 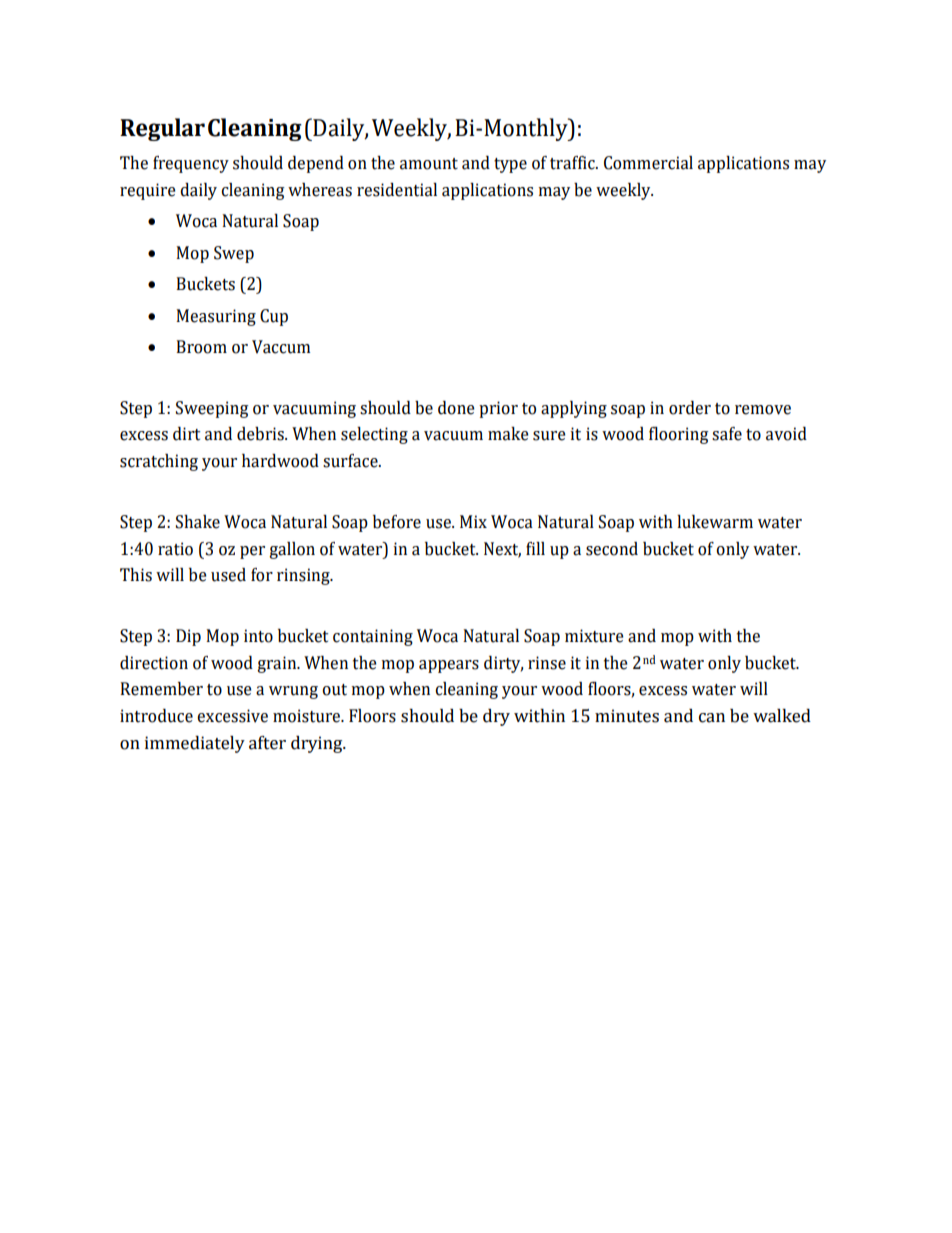 I want to click on make, so click(x=508, y=434).
